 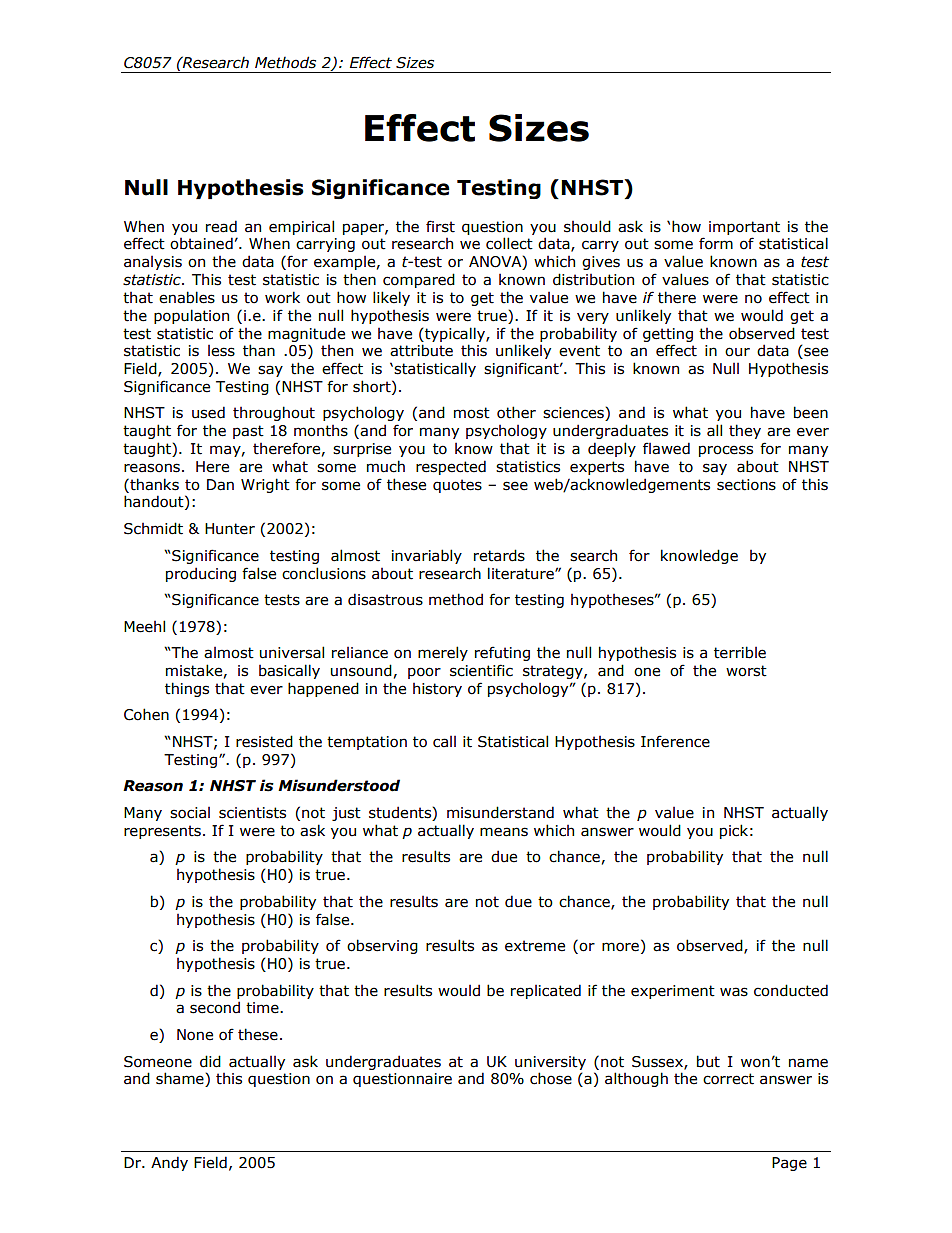 I want to click on chose, so click(x=551, y=1078).
